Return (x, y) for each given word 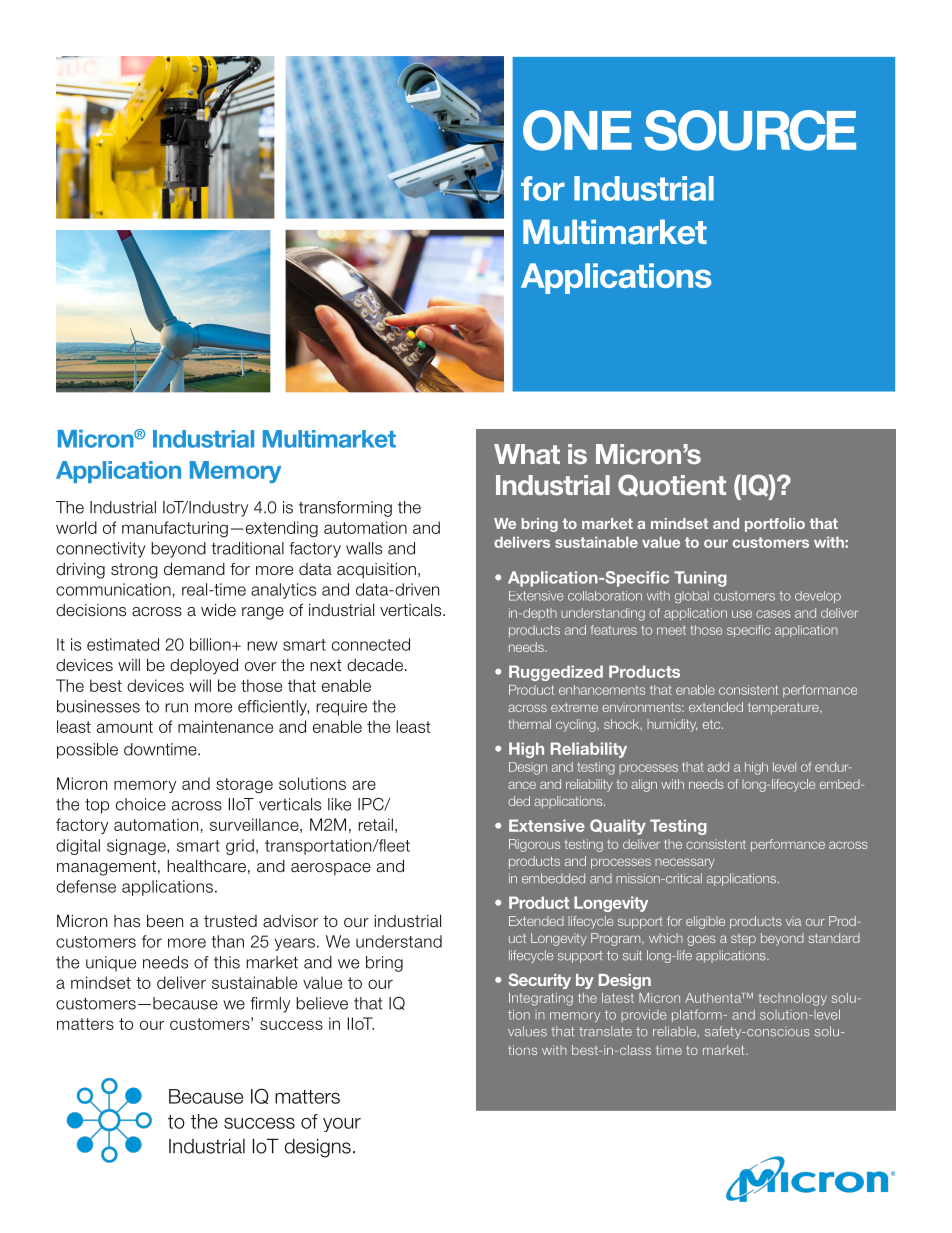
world (76, 527)
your (342, 1125)
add (718, 767)
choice (141, 804)
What (527, 454)
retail (375, 824)
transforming (345, 509)
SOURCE (750, 130)
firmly (270, 1005)
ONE (577, 130)
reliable (675, 1031)
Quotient (672, 485)
